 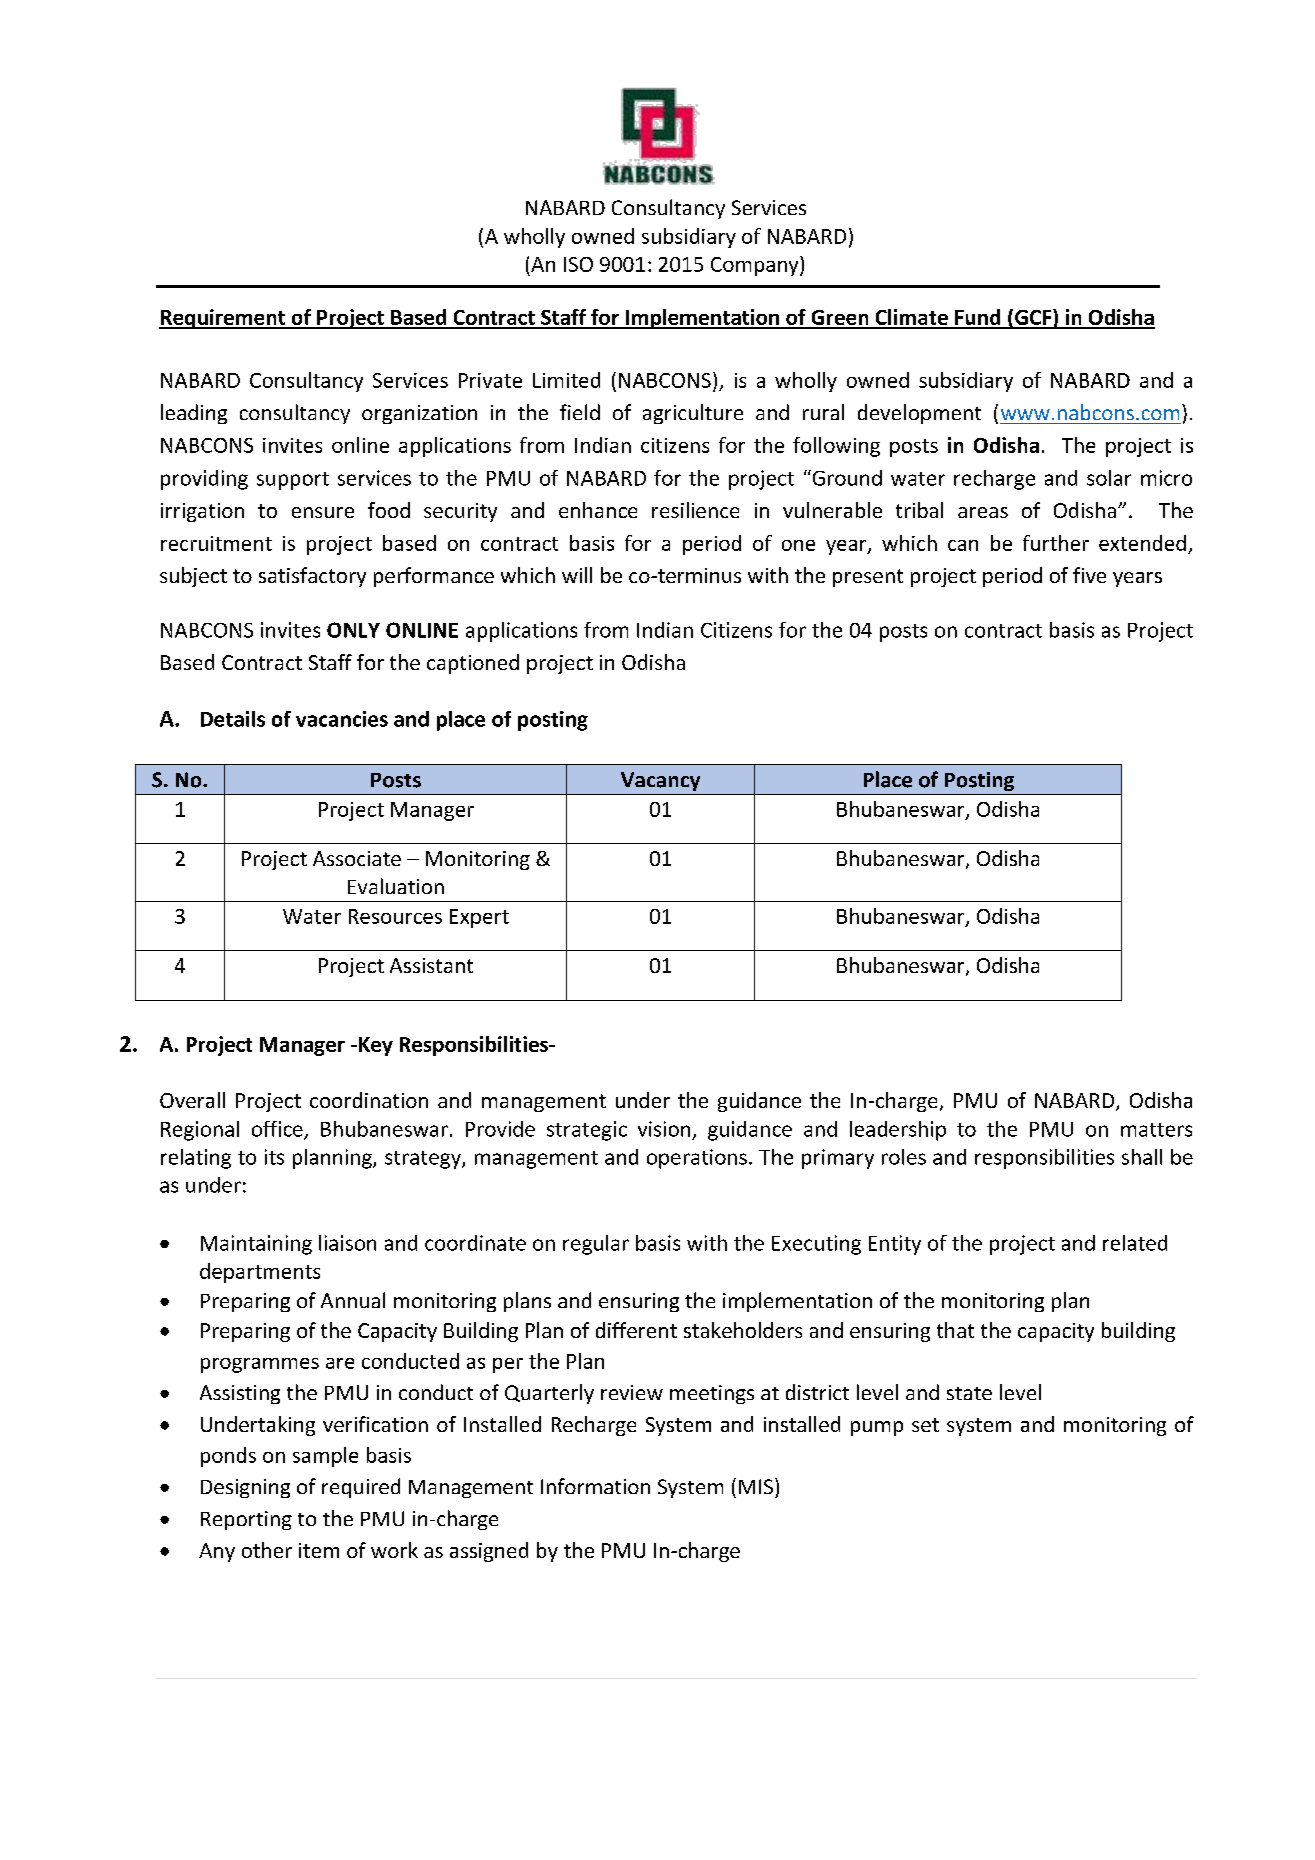 I want to click on Company, so click(x=756, y=266).
